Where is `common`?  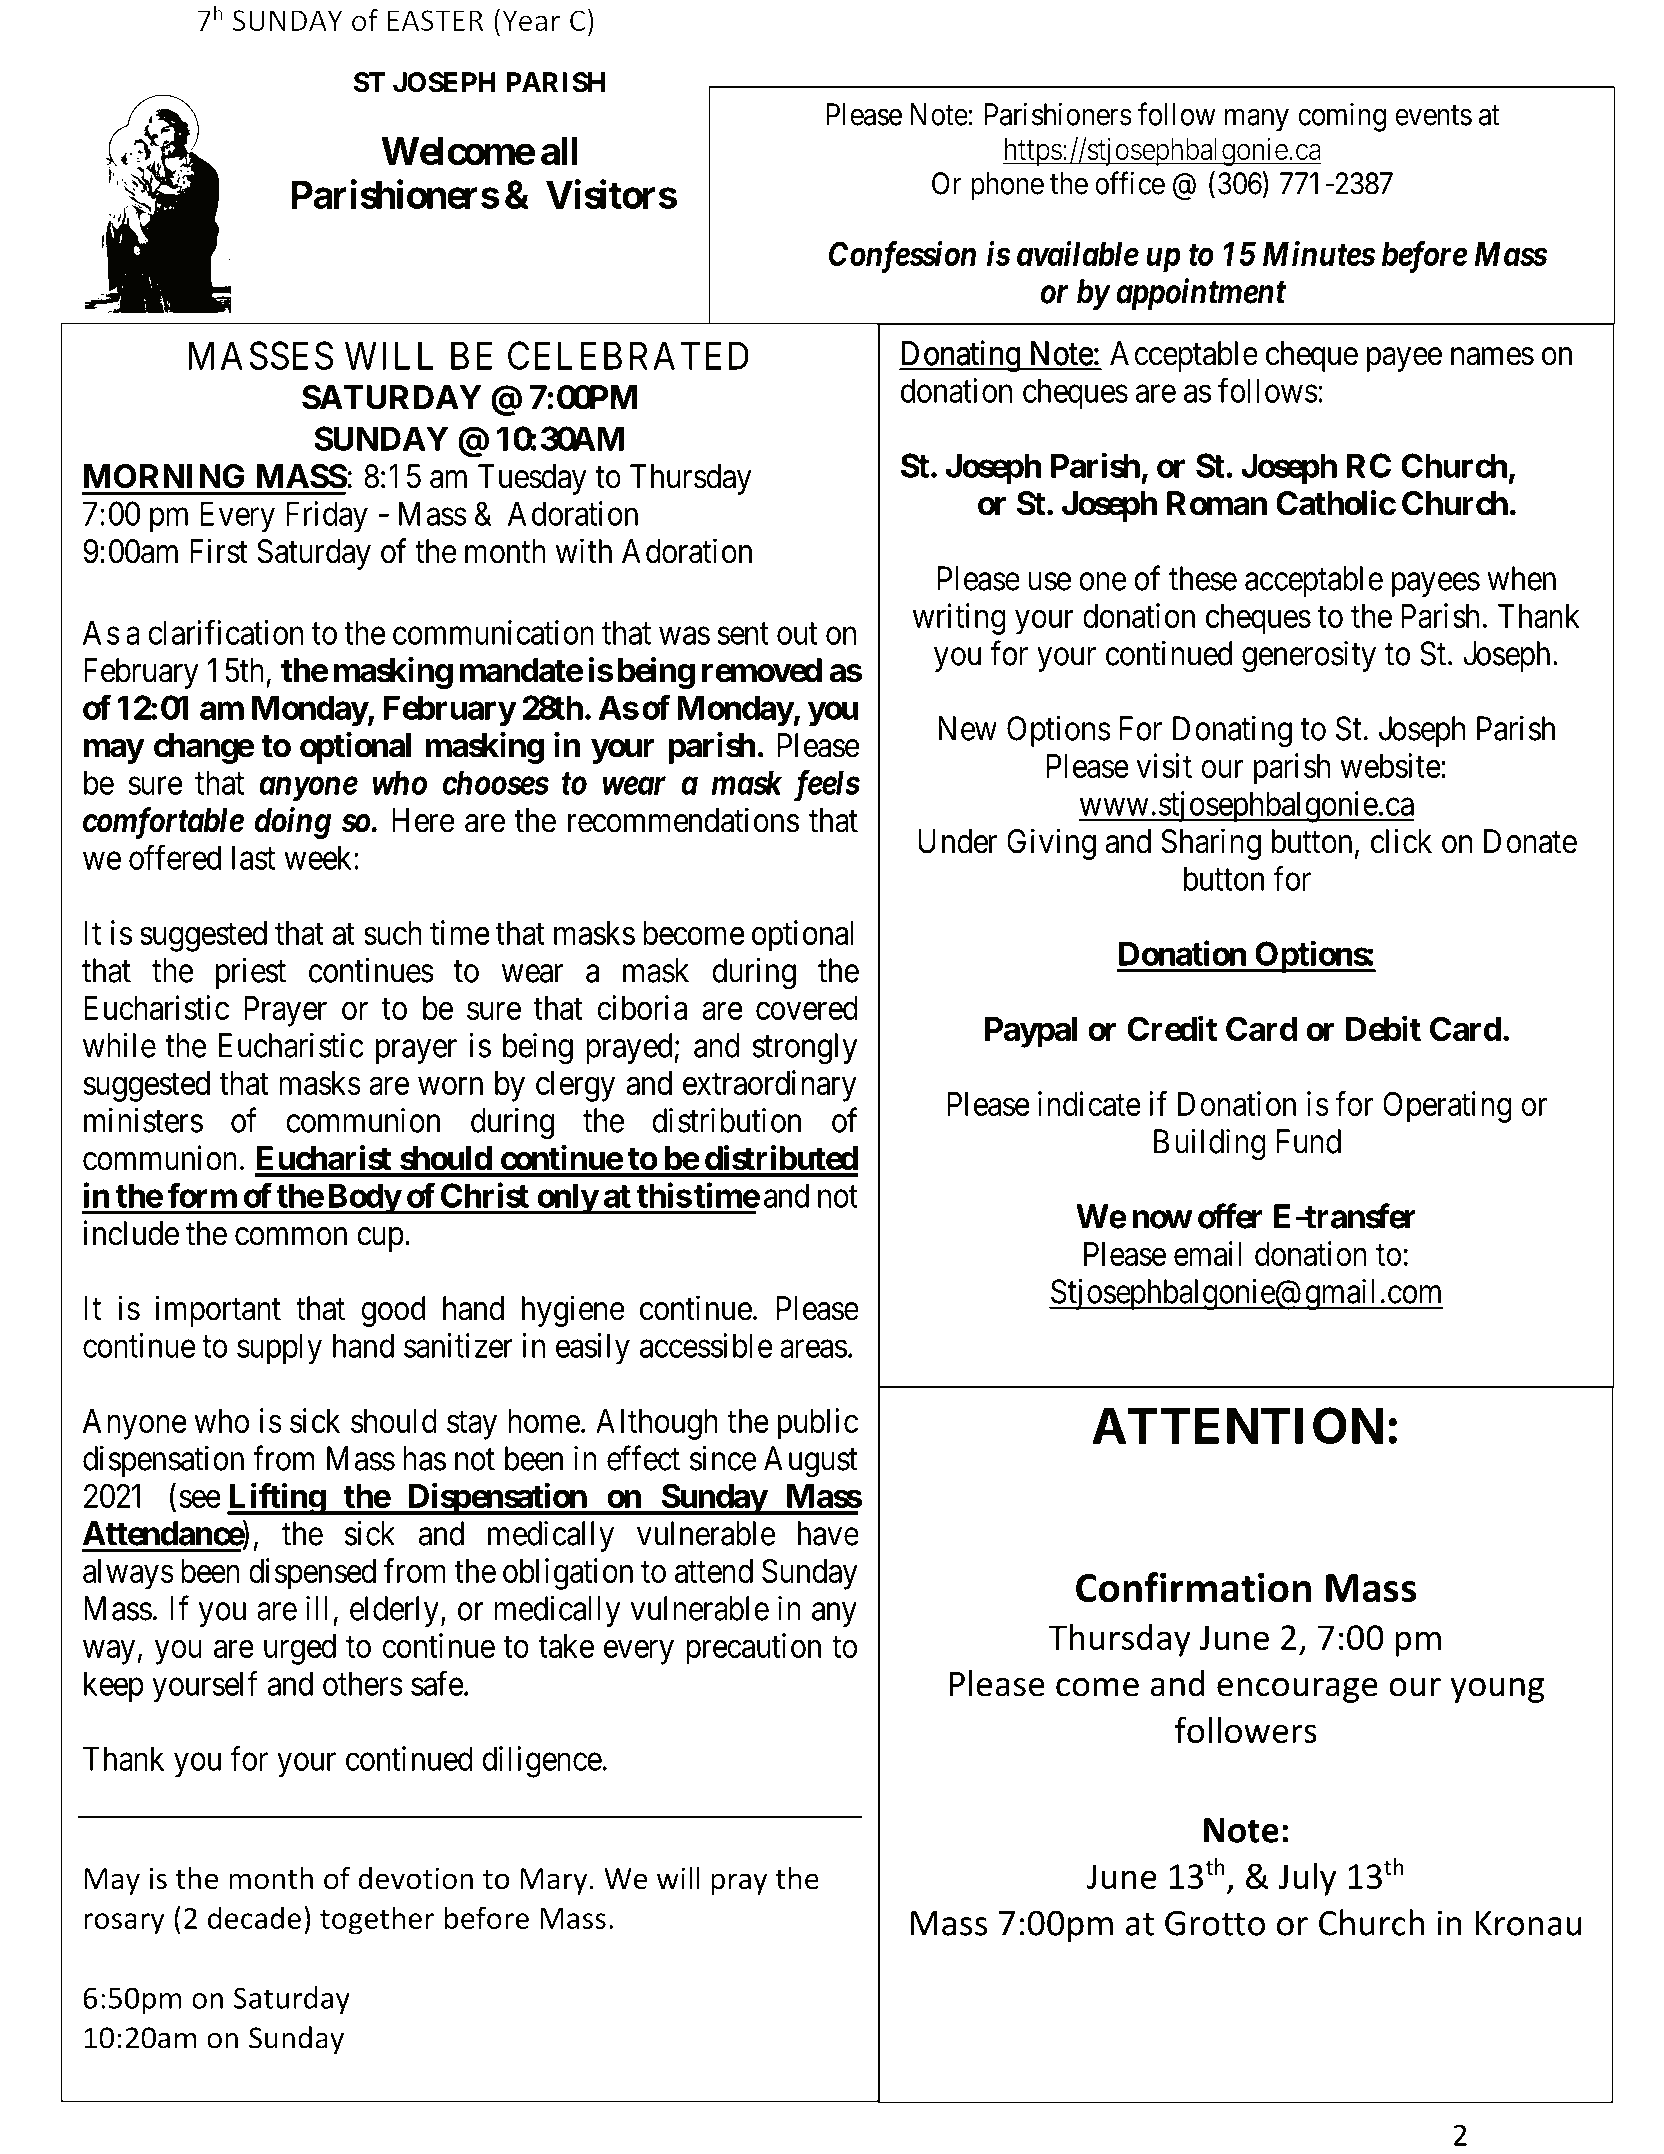 common is located at coordinates (291, 1236).
